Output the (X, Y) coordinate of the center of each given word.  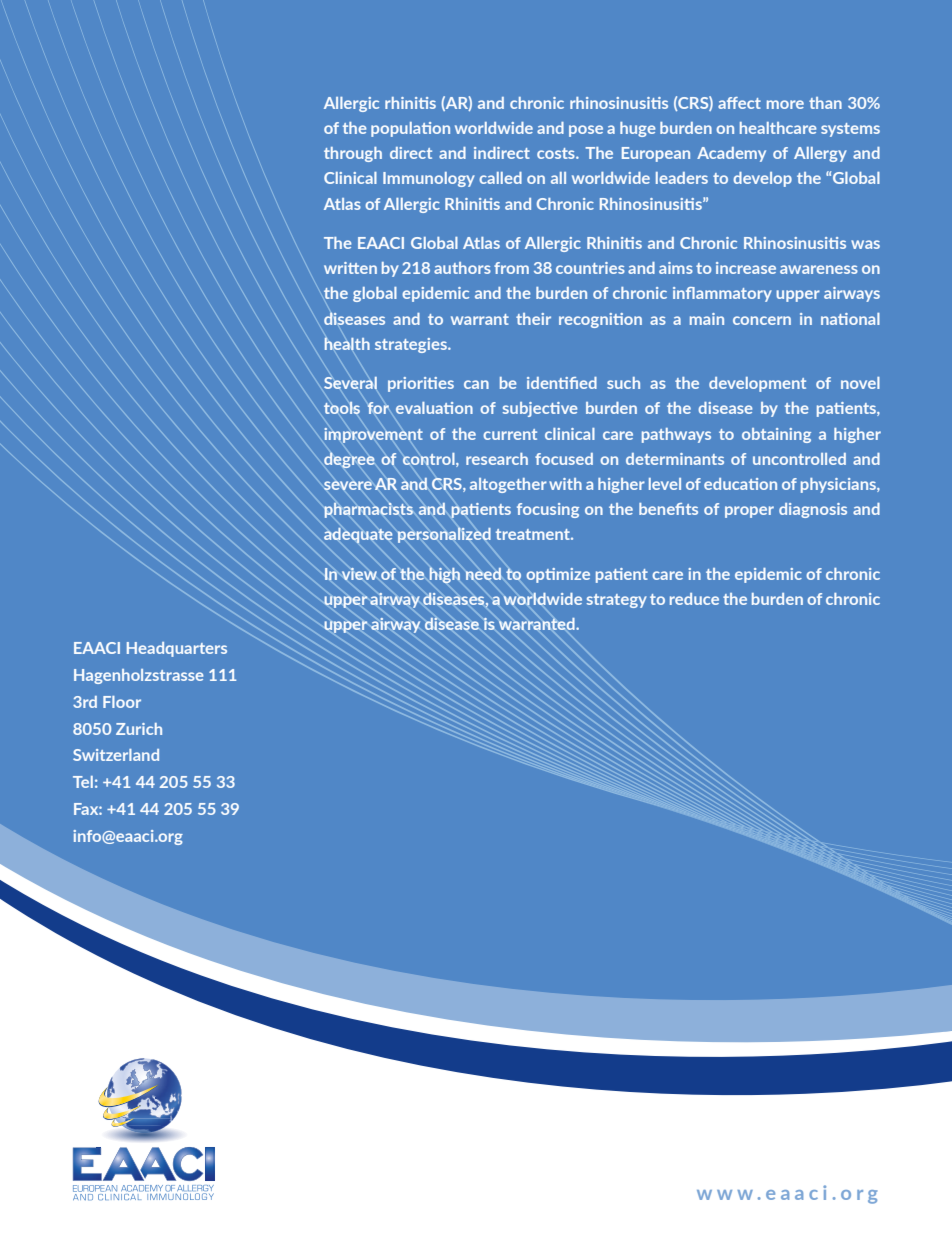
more (785, 104)
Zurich (139, 729)
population (410, 129)
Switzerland (116, 755)
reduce (694, 599)
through (353, 154)
